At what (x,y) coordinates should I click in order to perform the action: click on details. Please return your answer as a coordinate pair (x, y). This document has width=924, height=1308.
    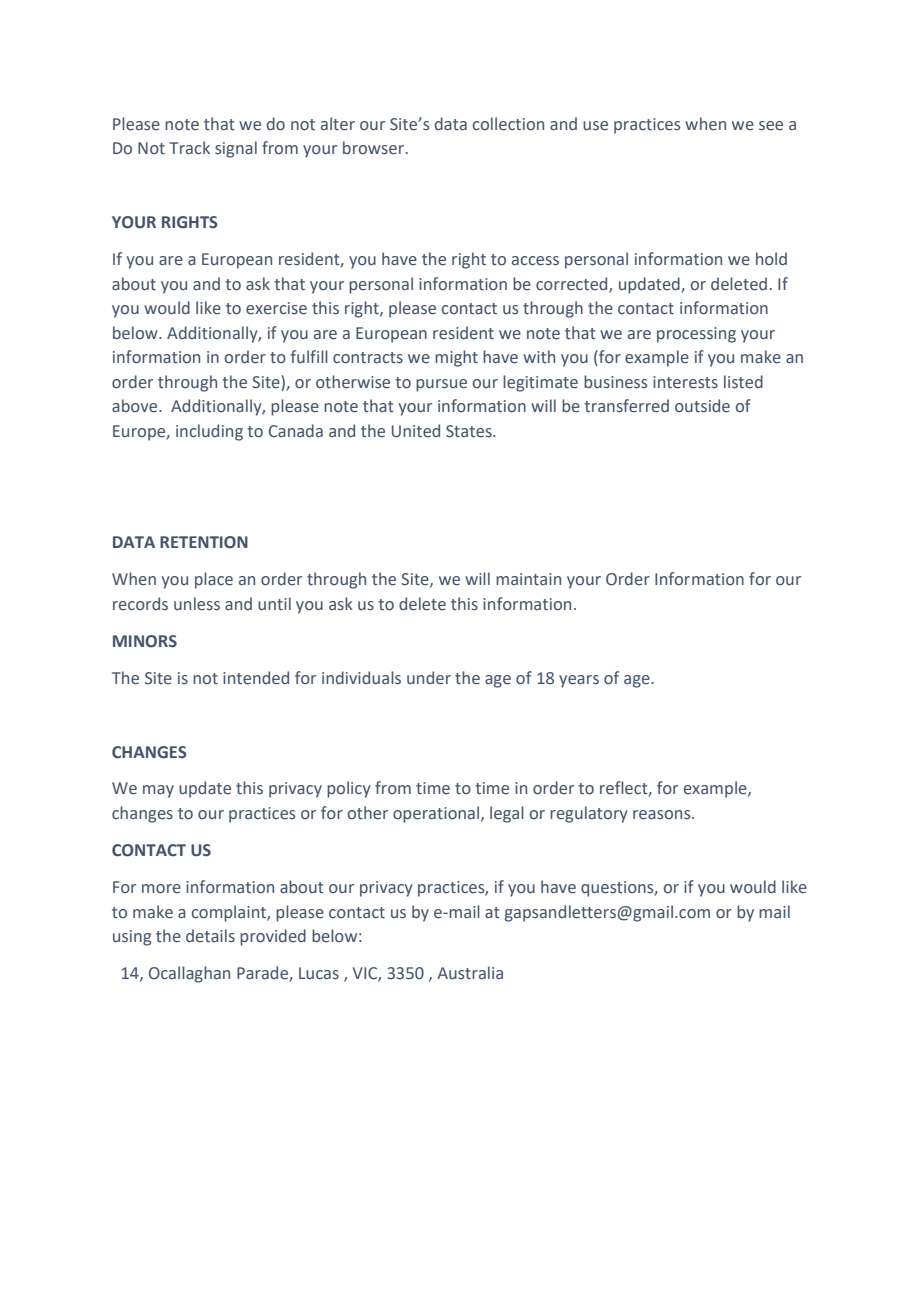
    Looking at the image, I should click on (210, 936).
